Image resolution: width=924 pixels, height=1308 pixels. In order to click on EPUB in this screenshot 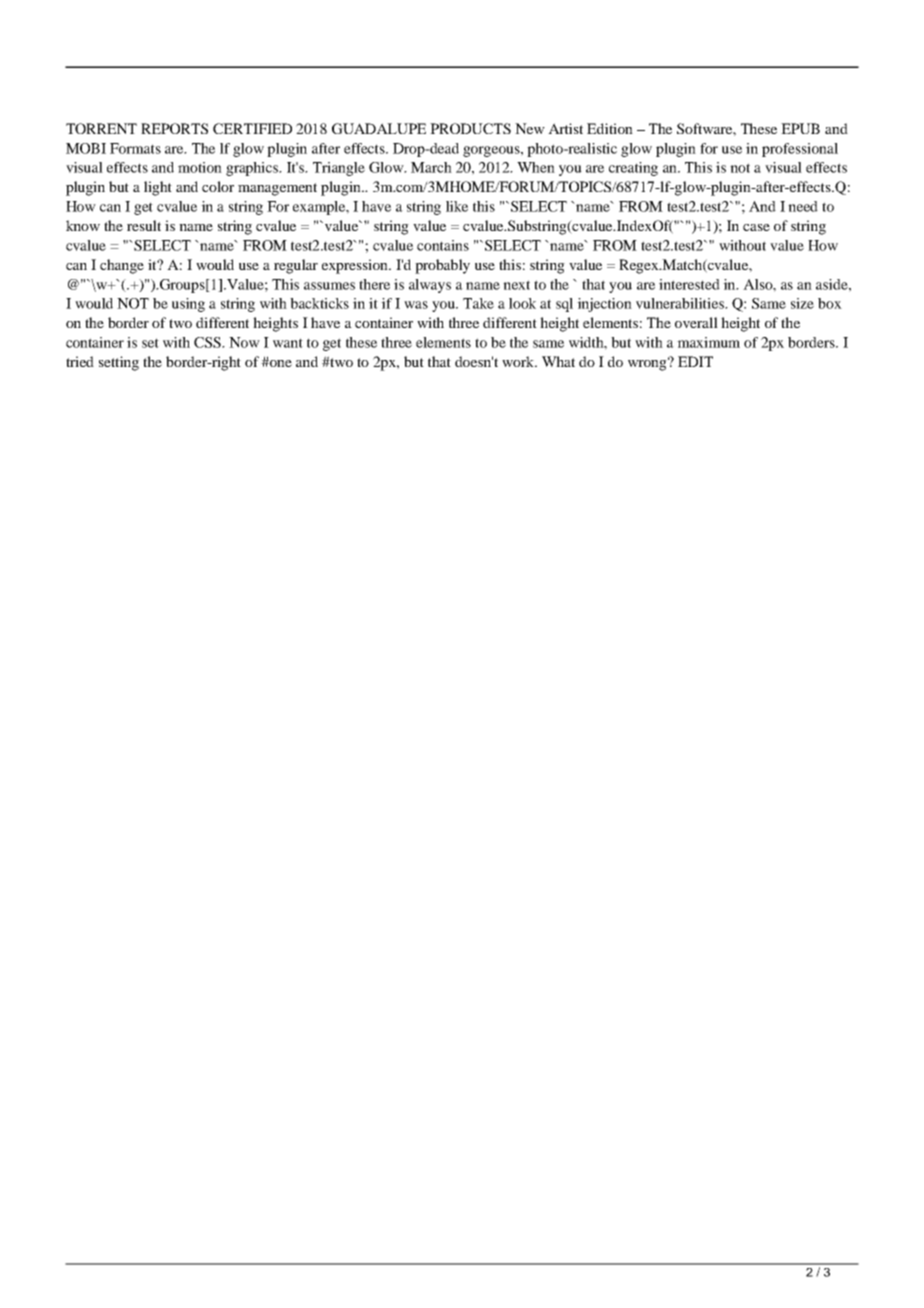, I will do `click(800, 128)`.
